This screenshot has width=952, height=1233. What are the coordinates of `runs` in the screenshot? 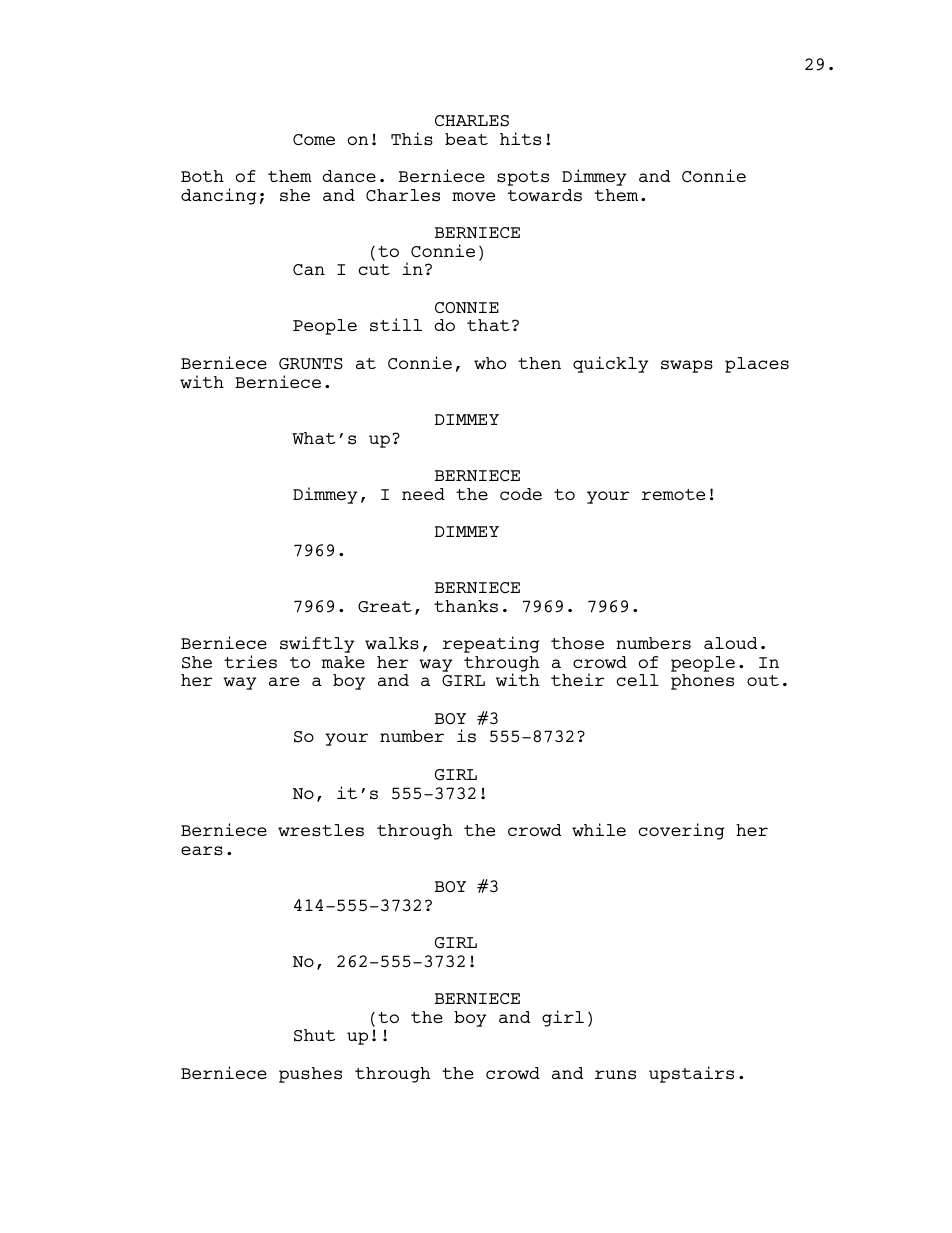 It's located at (615, 1075).
